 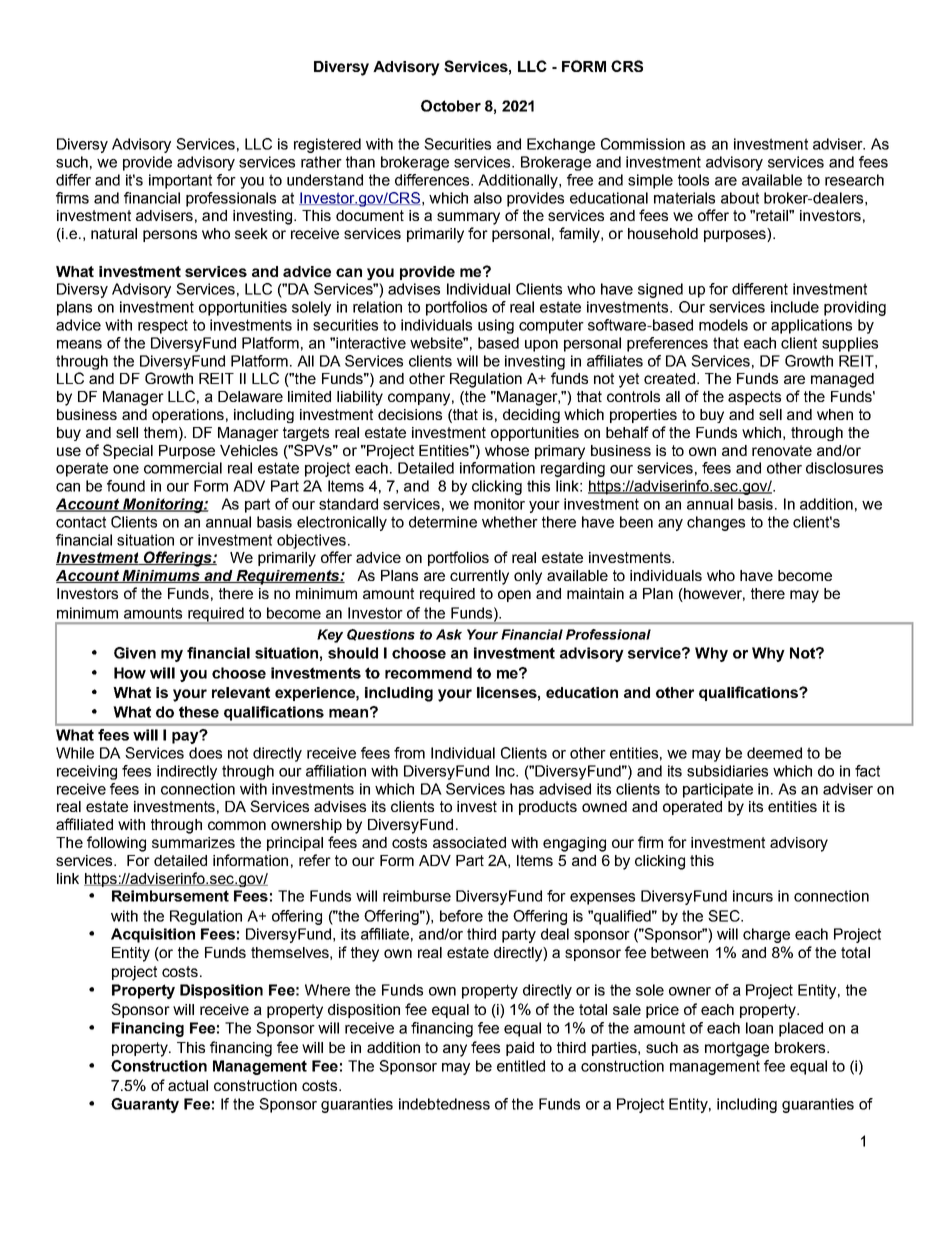 What do you see at coordinates (753, 896) in the page?
I see `incurs` at bounding box center [753, 896].
